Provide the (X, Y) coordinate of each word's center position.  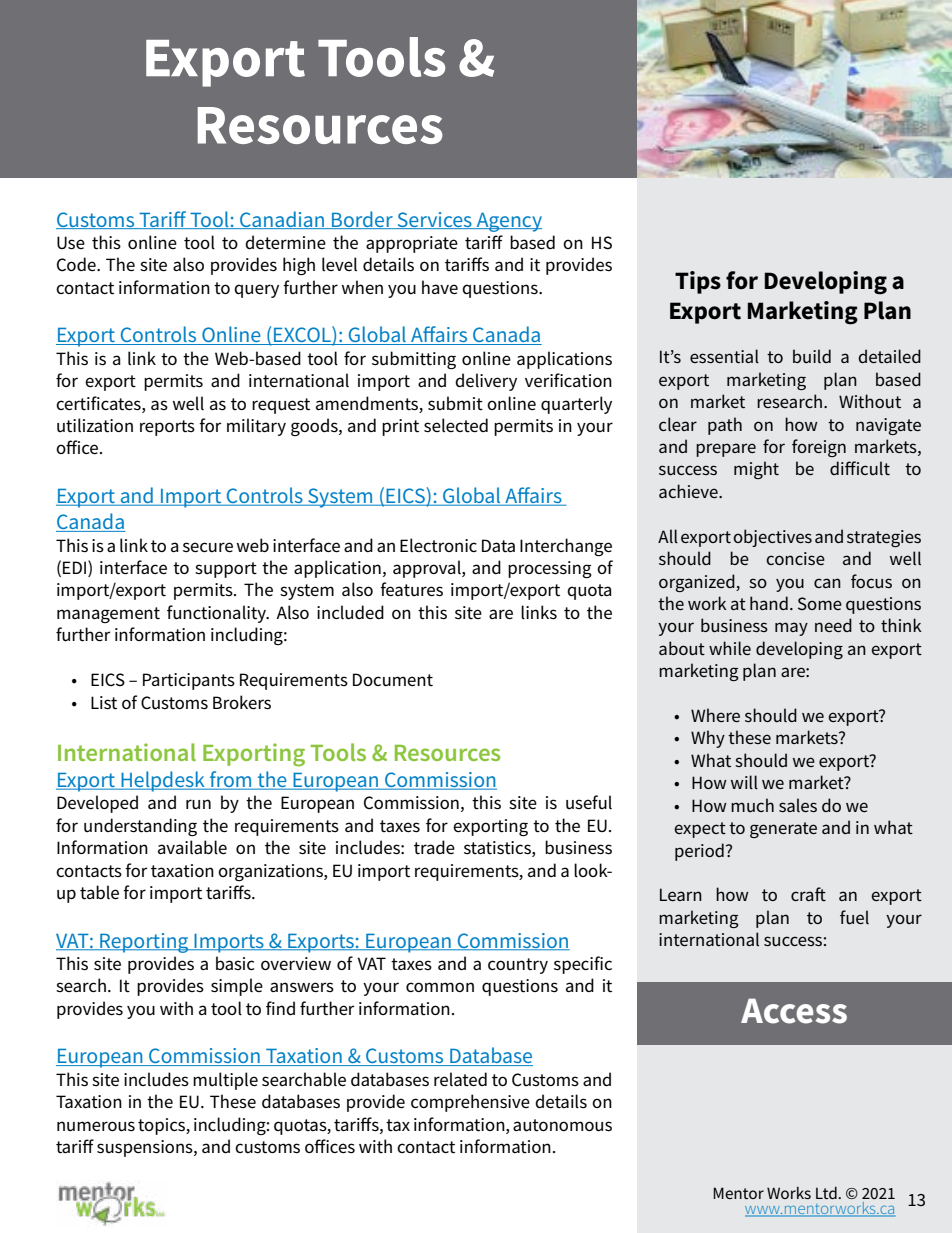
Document (393, 680)
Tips (698, 282)
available (192, 847)
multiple (225, 1081)
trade (434, 847)
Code (77, 264)
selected (456, 425)
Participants (189, 681)
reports (167, 428)
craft (808, 894)
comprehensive (470, 1103)
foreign (819, 448)
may (791, 629)
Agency (508, 222)
